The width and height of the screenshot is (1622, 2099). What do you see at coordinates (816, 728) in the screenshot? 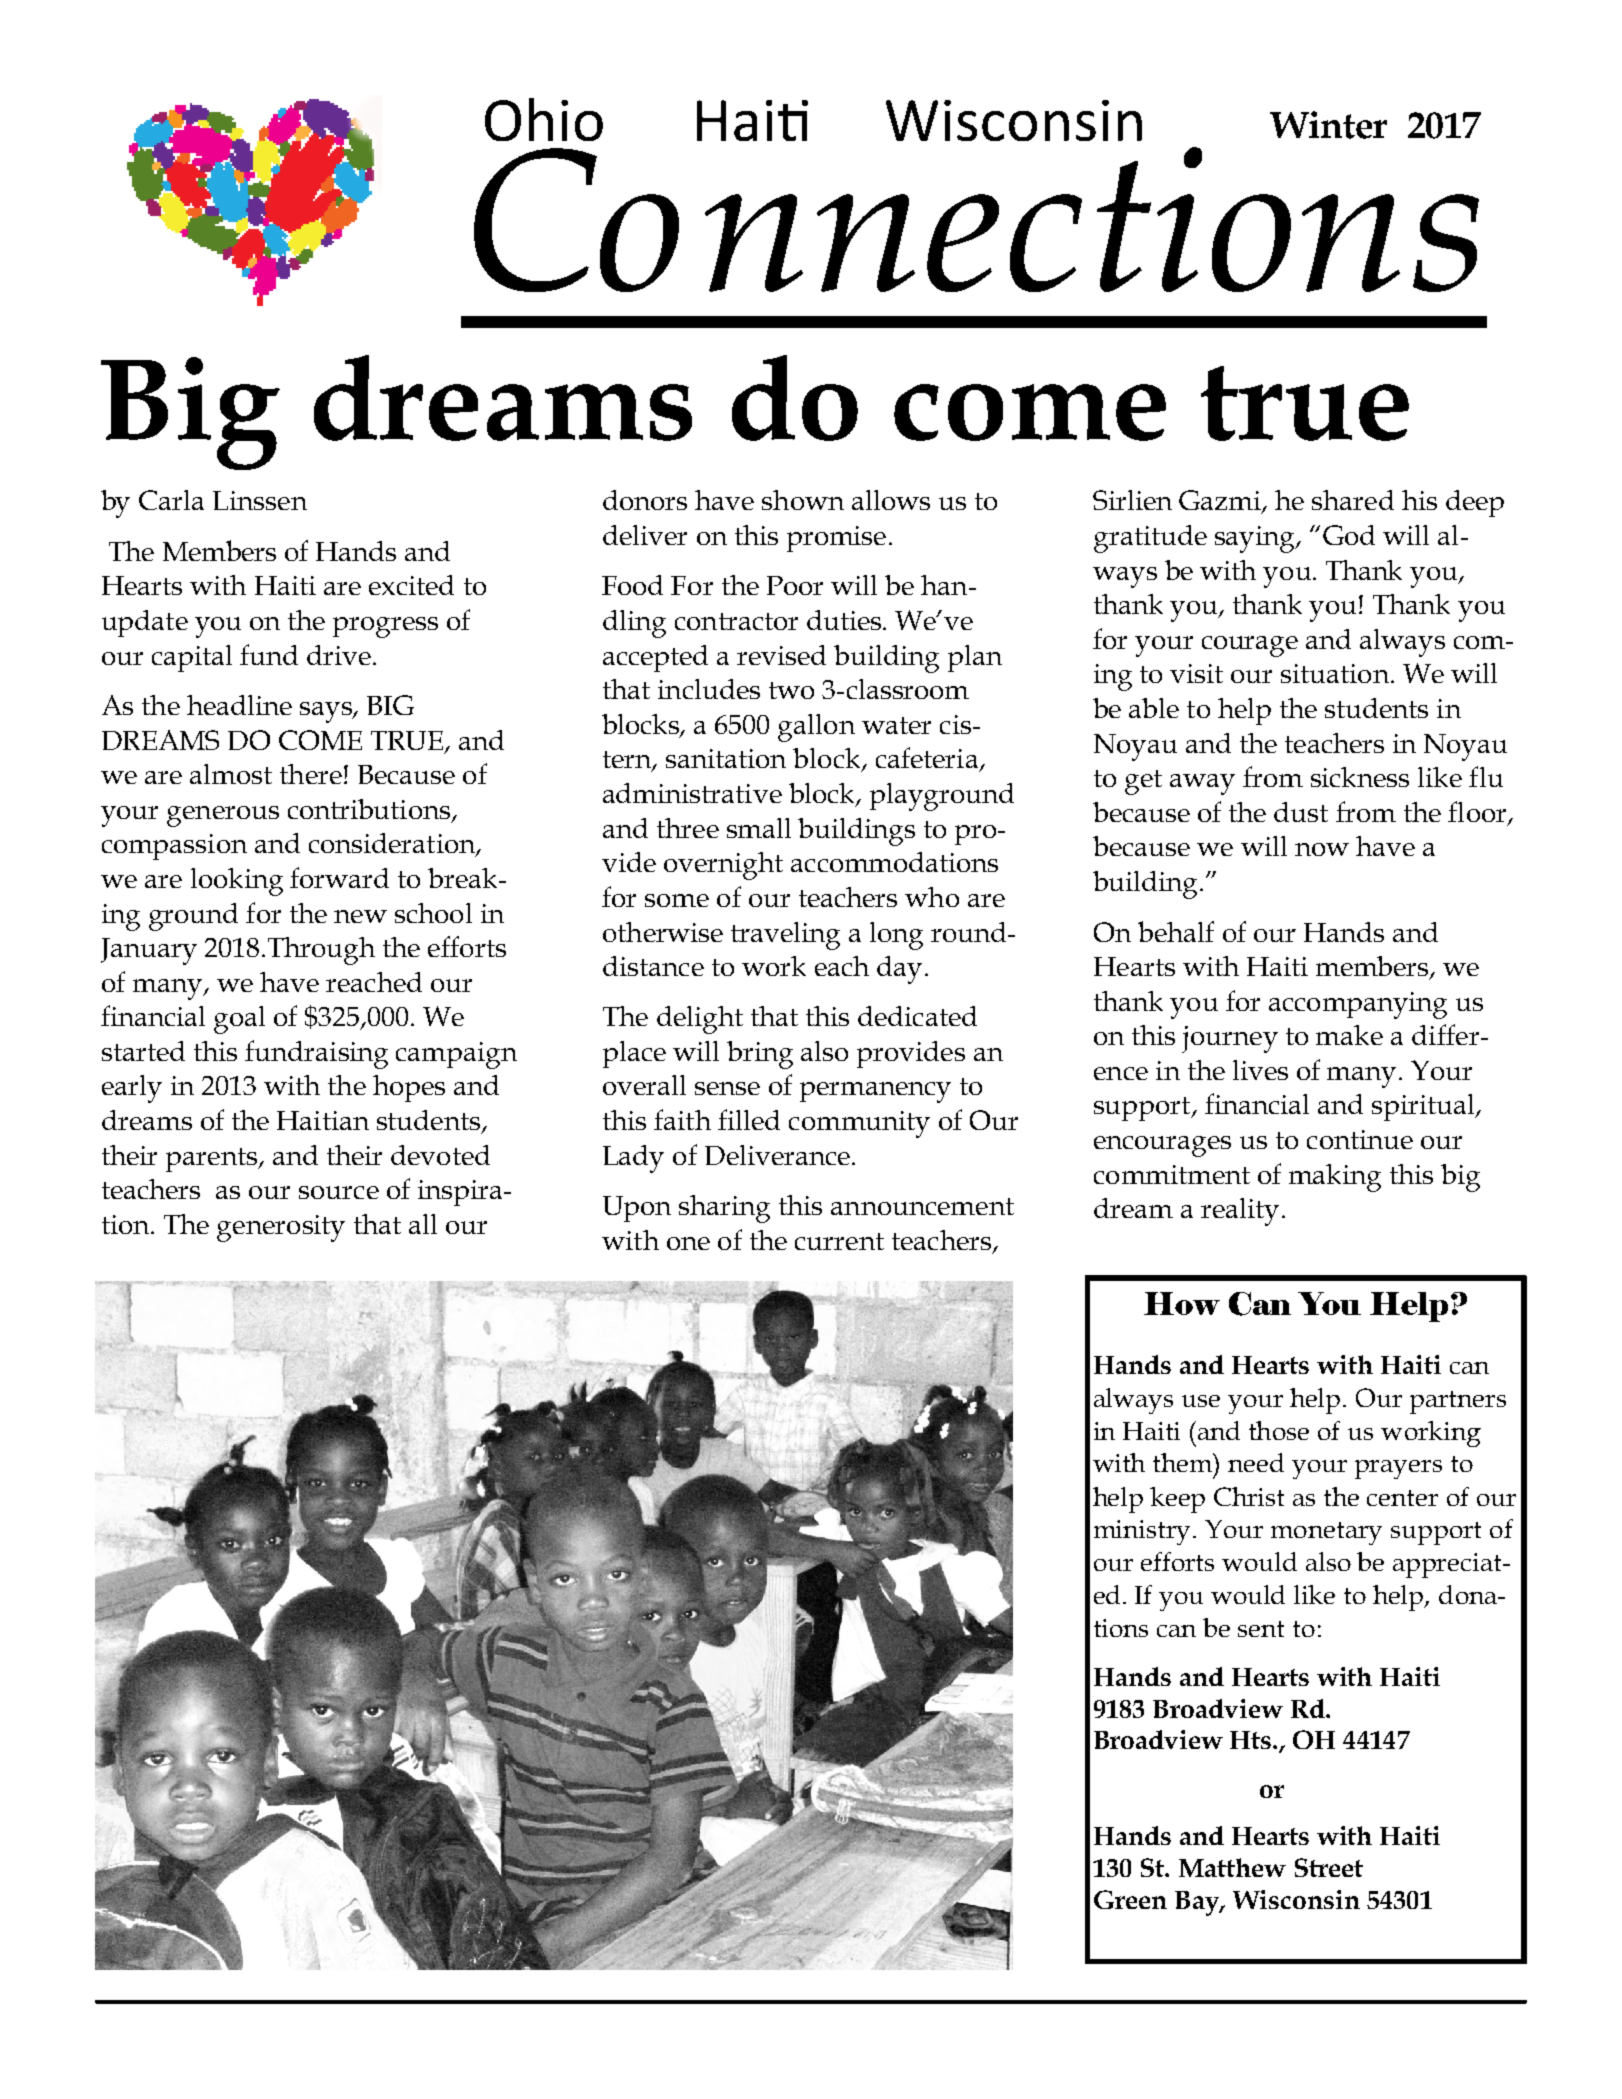
I see `gallon` at bounding box center [816, 728].
